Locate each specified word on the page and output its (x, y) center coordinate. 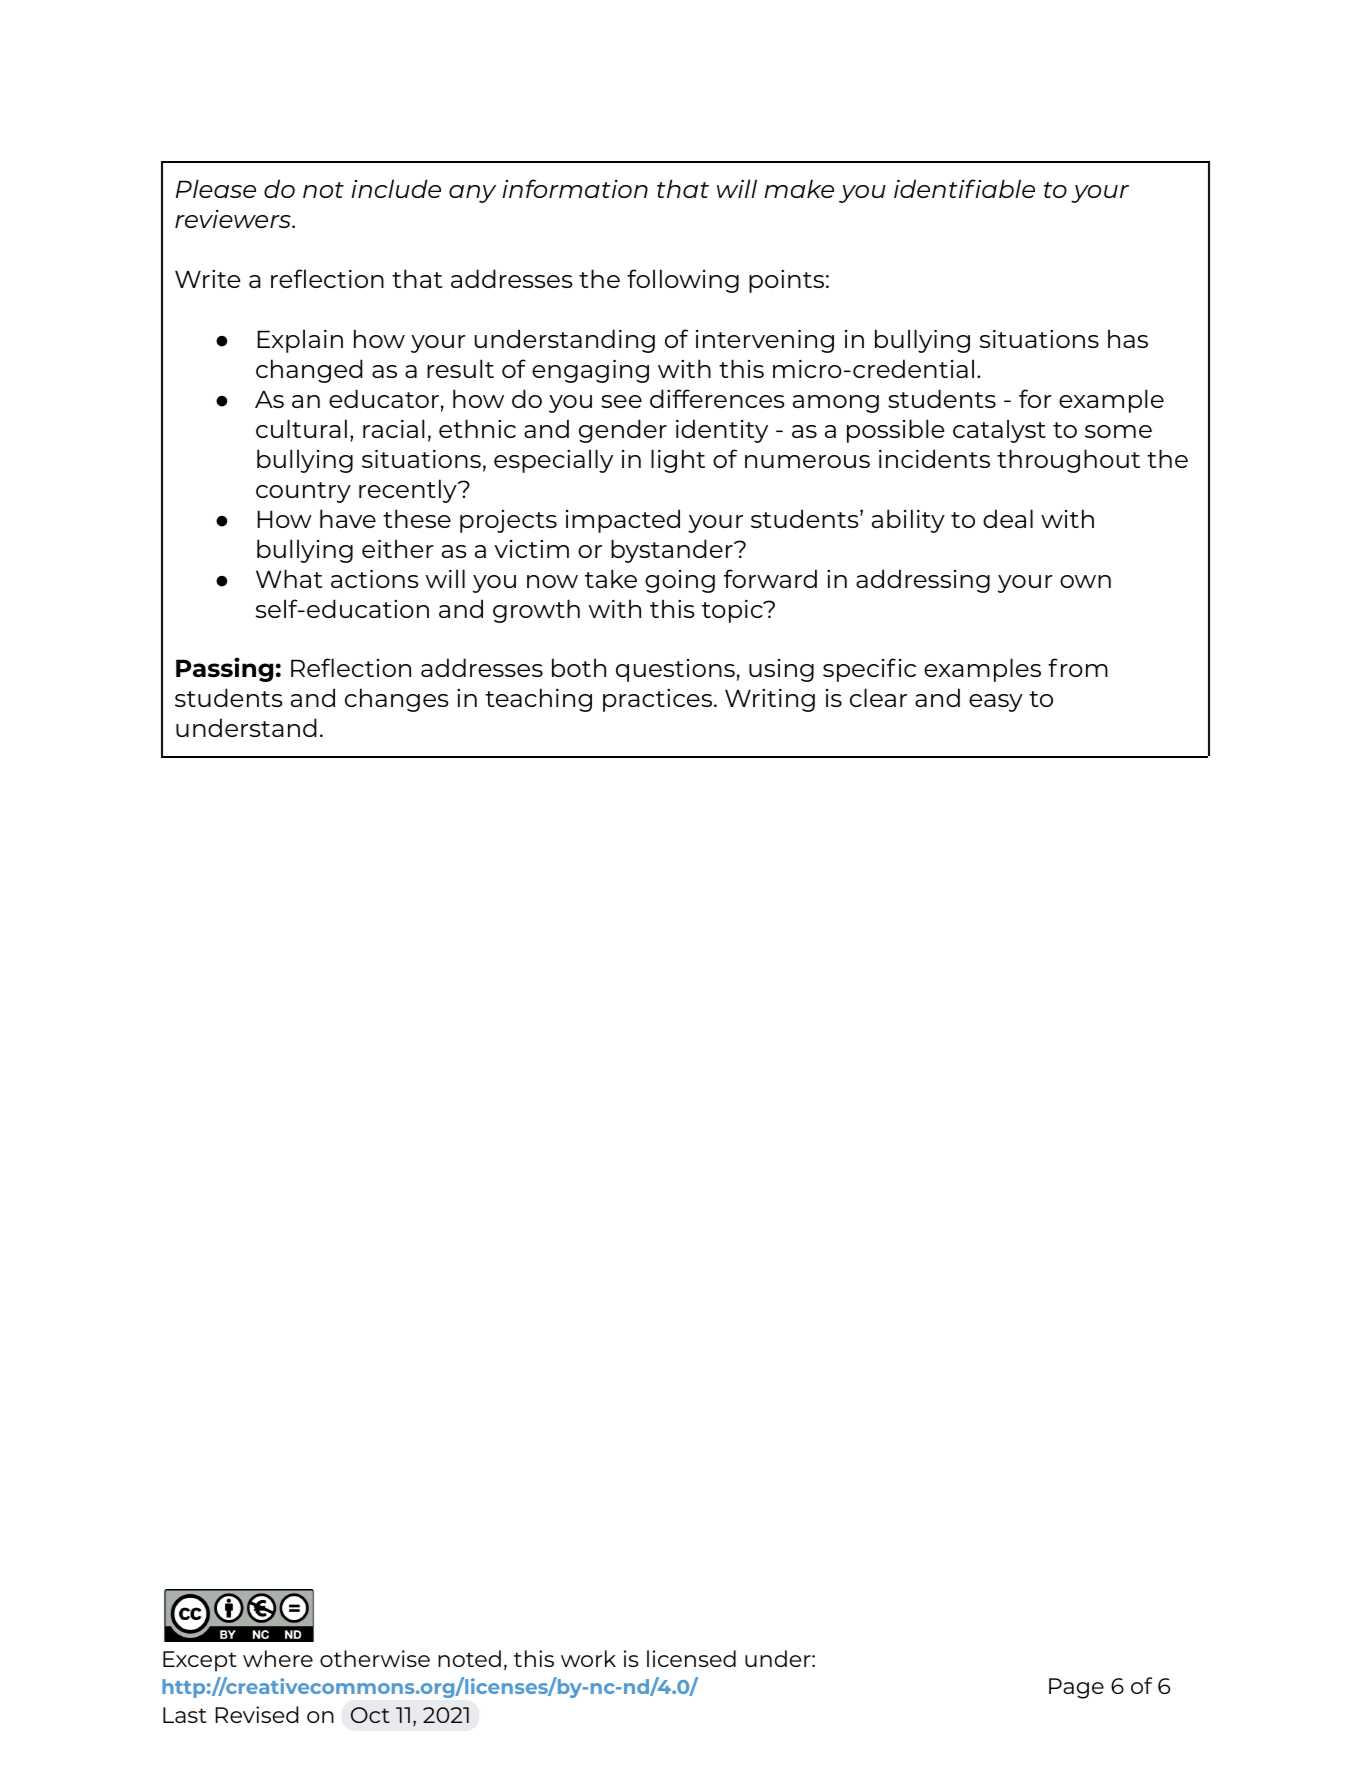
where (278, 1658)
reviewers (234, 219)
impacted (623, 521)
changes (397, 700)
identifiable (964, 188)
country (303, 492)
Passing (224, 669)
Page (1076, 1688)
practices (657, 700)
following (683, 281)
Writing (770, 700)
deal (1008, 518)
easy (996, 703)
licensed (691, 1658)
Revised (257, 1714)
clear (878, 697)
